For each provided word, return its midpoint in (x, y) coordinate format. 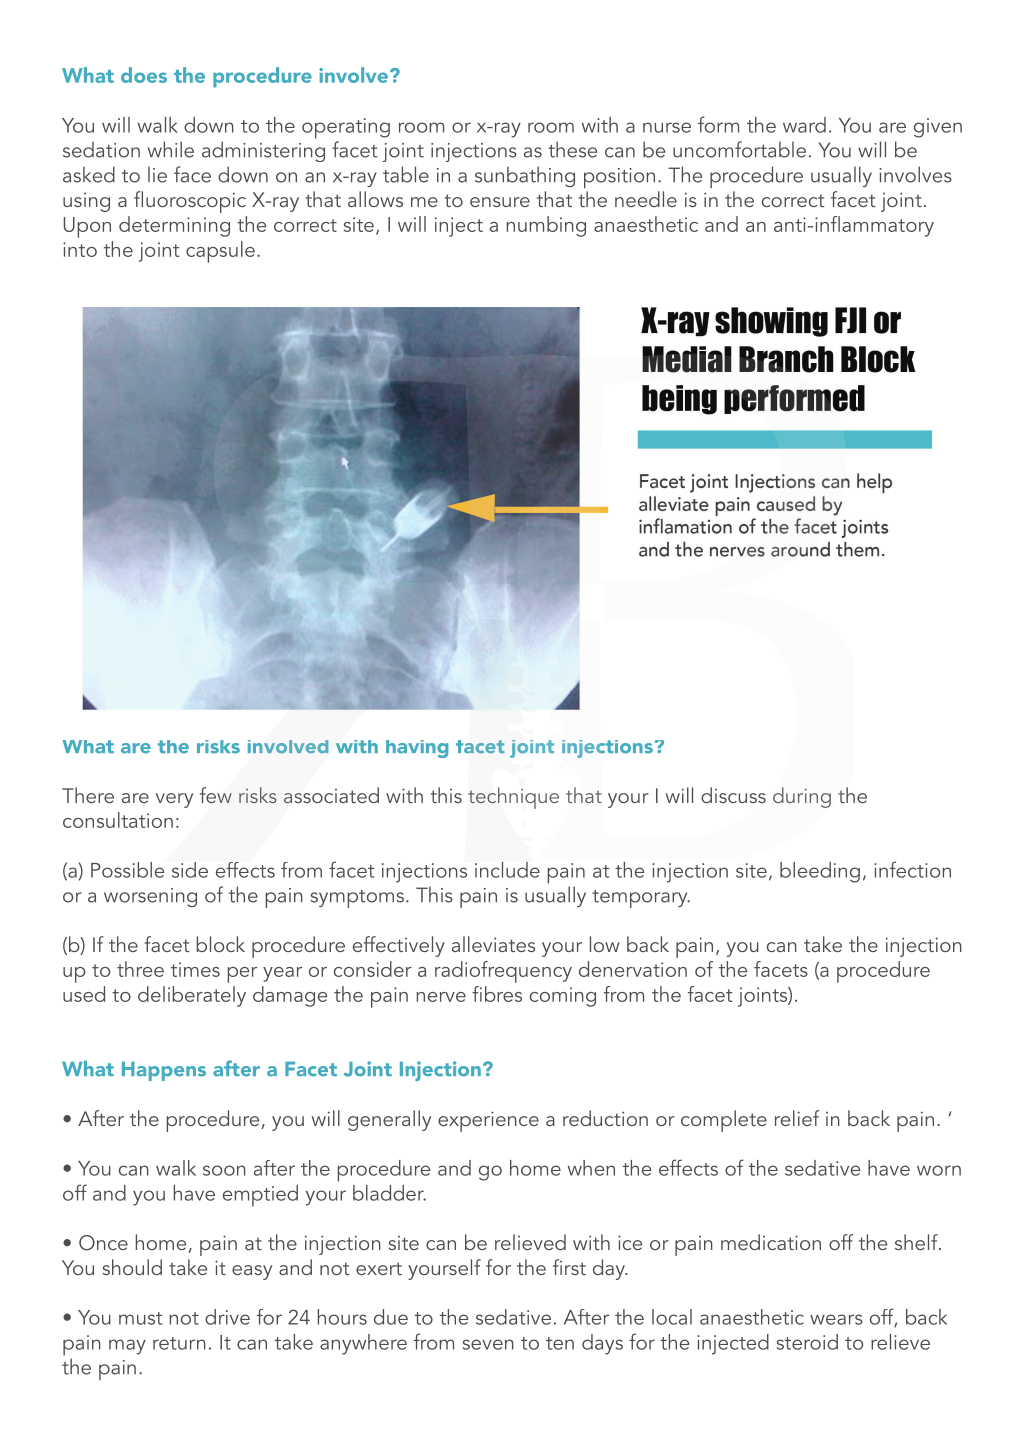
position (619, 178)
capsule (220, 252)
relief (797, 1118)
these (572, 149)
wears (836, 1319)
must (140, 1318)
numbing (546, 226)
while (171, 149)
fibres (497, 994)
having (417, 749)
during (802, 797)
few (216, 795)
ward (804, 125)
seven (488, 1344)
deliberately (192, 996)
